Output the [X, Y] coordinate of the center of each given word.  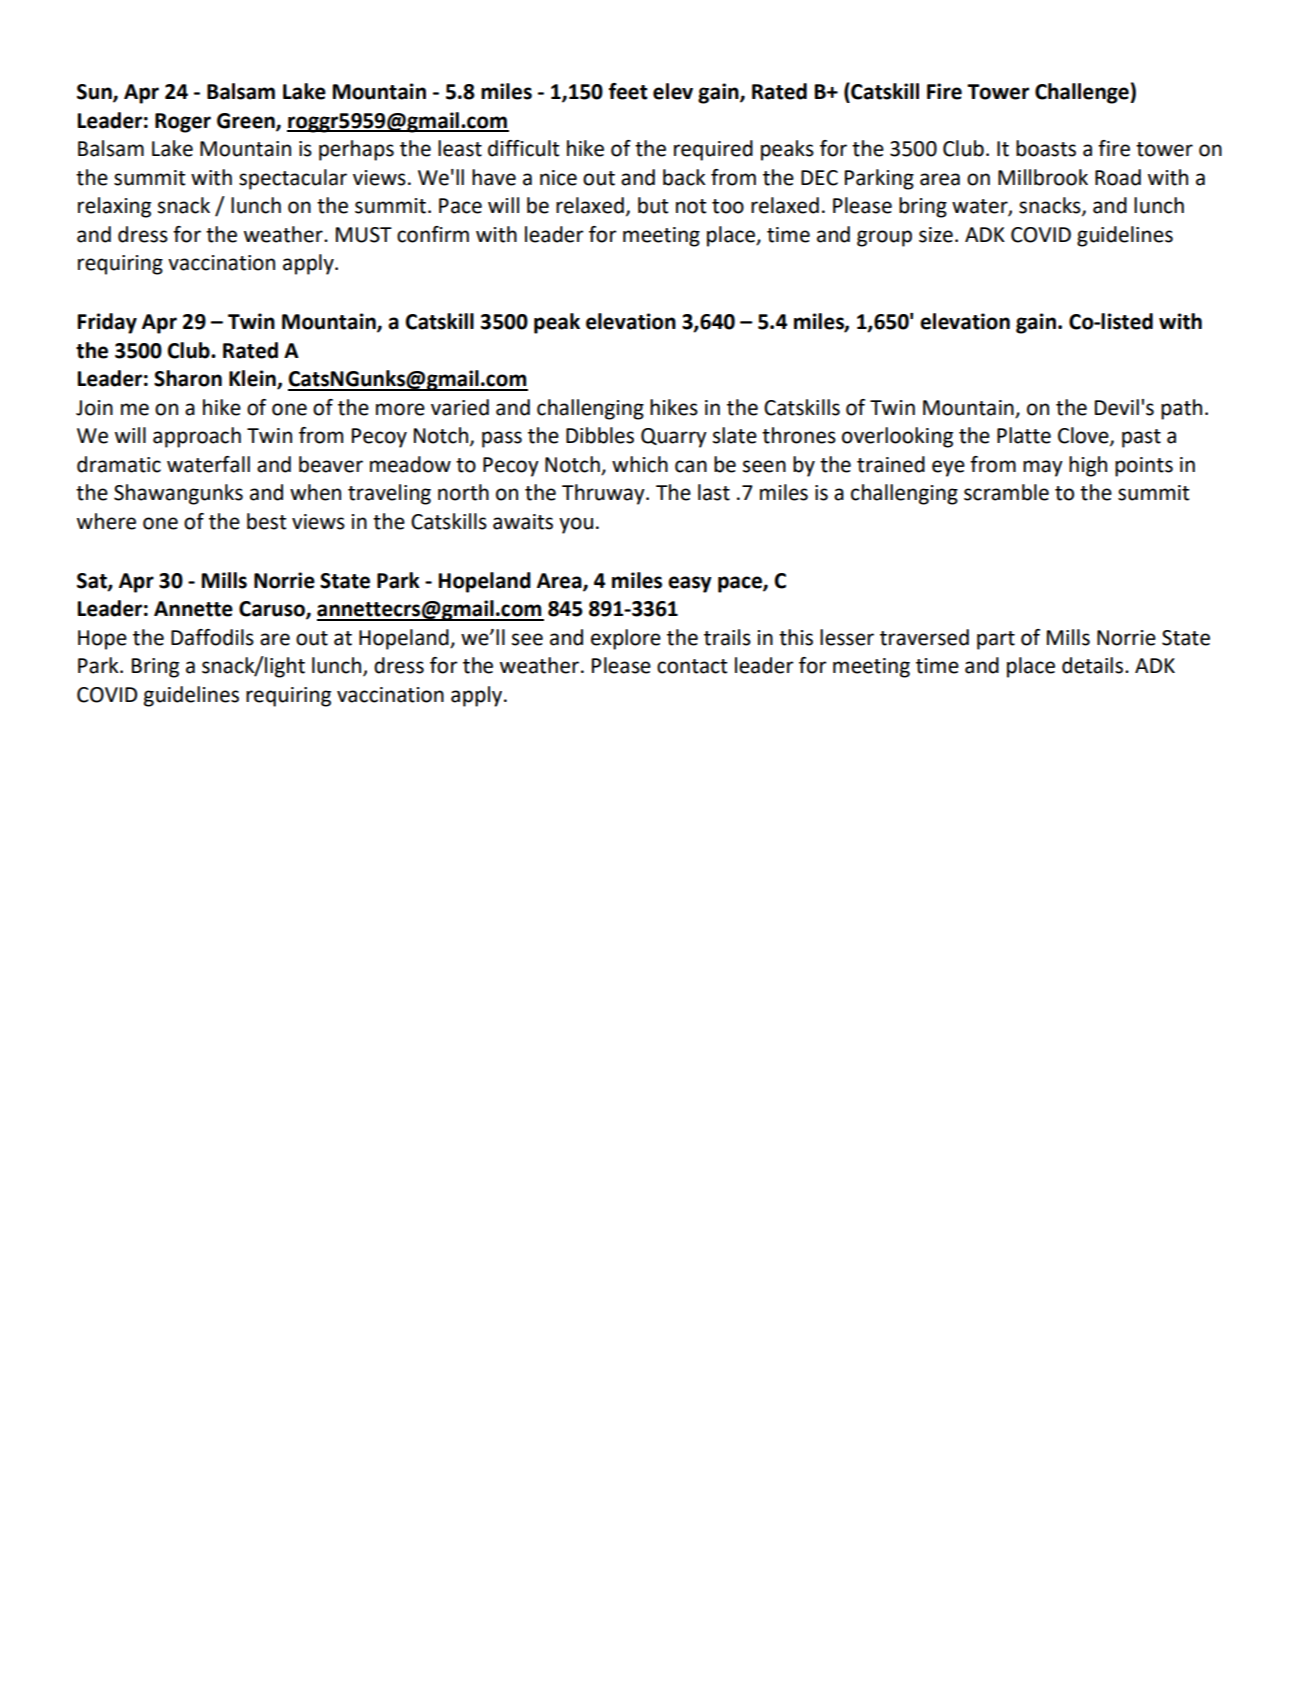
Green [247, 121]
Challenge [1083, 93]
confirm [433, 234]
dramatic [119, 464]
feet [628, 91]
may [1043, 468]
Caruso [273, 610]
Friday [107, 323]
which [640, 464]
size [936, 235]
